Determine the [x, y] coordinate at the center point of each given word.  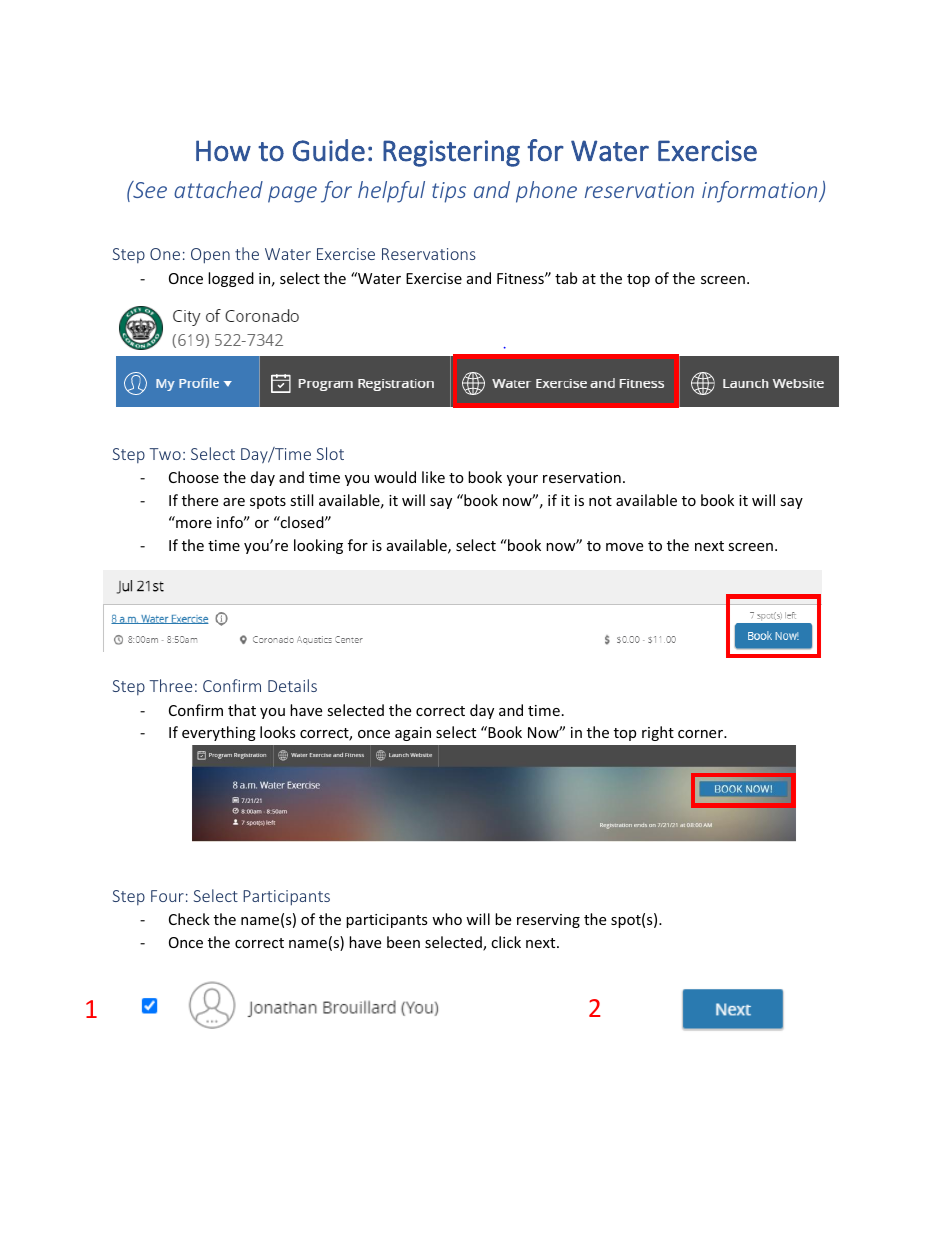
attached [218, 189]
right [658, 733]
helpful [391, 192]
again [413, 734]
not [600, 501]
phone [546, 192]
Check [189, 919]
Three [171, 685]
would [395, 477]
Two [165, 454]
